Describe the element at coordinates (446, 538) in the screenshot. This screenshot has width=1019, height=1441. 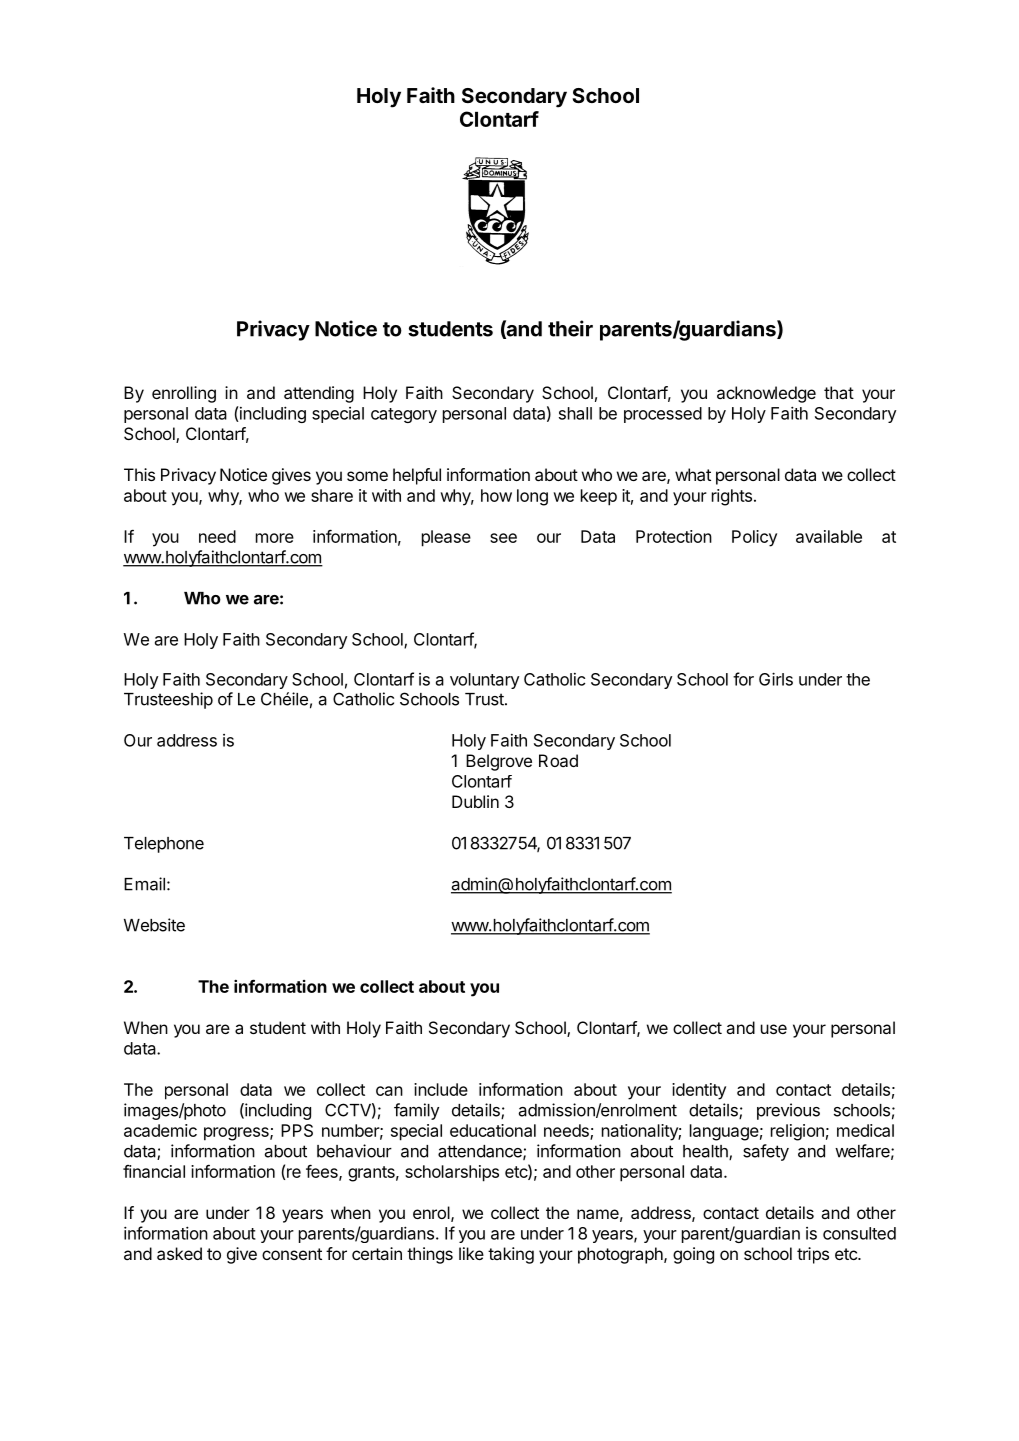
I see `please` at that location.
